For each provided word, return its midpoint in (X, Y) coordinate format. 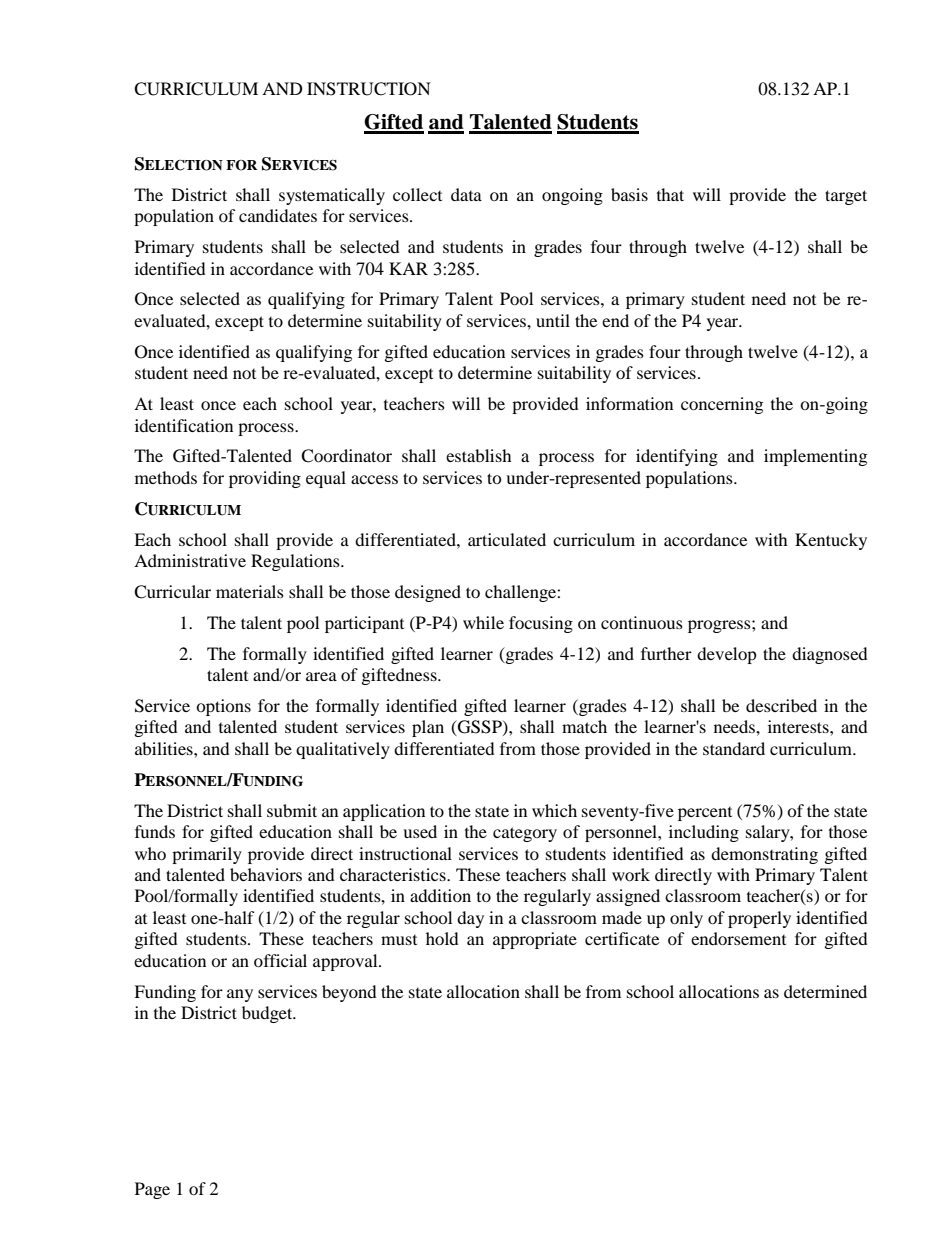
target (846, 197)
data (466, 194)
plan (428, 728)
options (223, 707)
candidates (278, 215)
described (781, 705)
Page (152, 1190)
